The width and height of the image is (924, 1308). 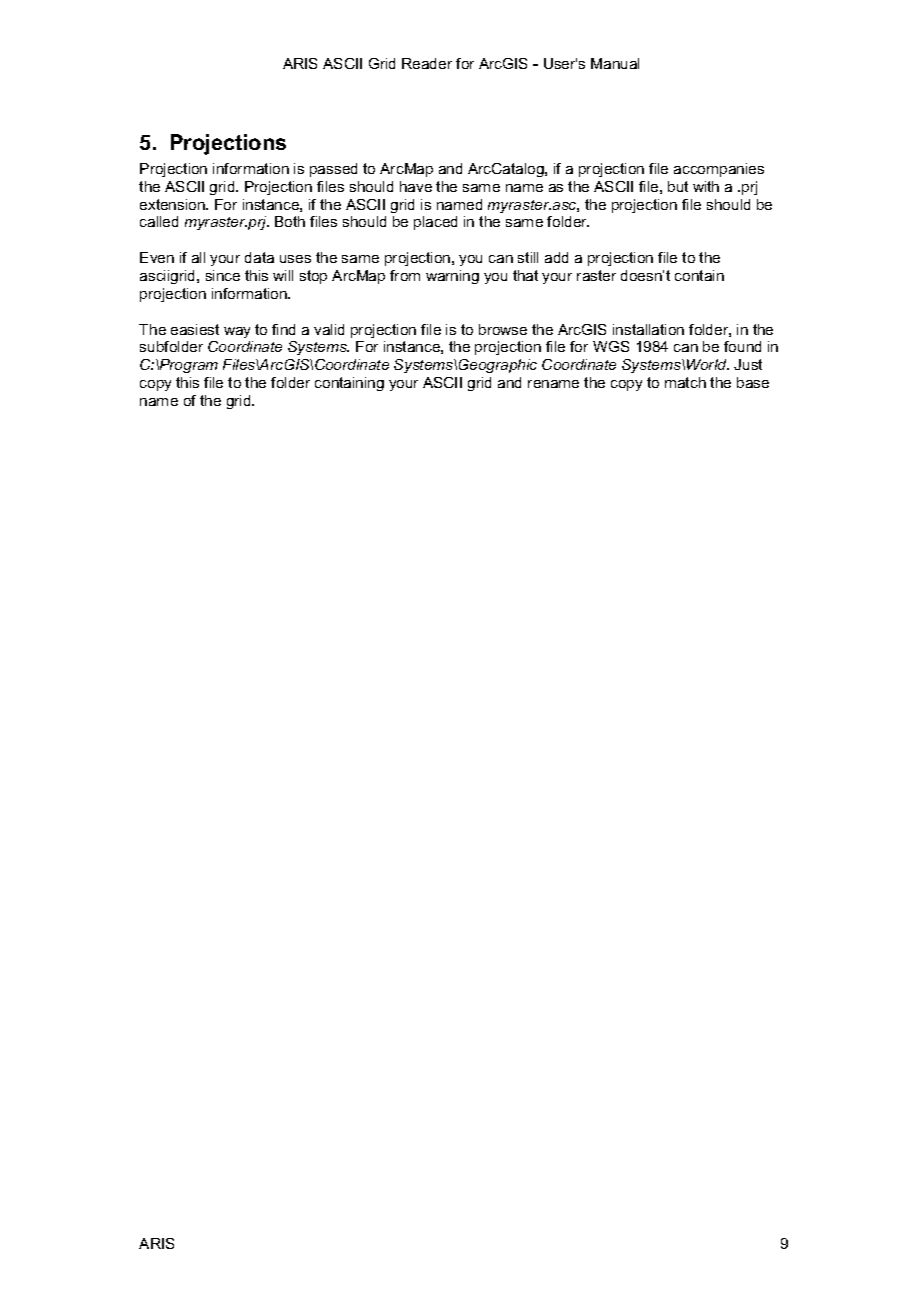 What do you see at coordinates (685, 382) in the image?
I see `match` at bounding box center [685, 382].
